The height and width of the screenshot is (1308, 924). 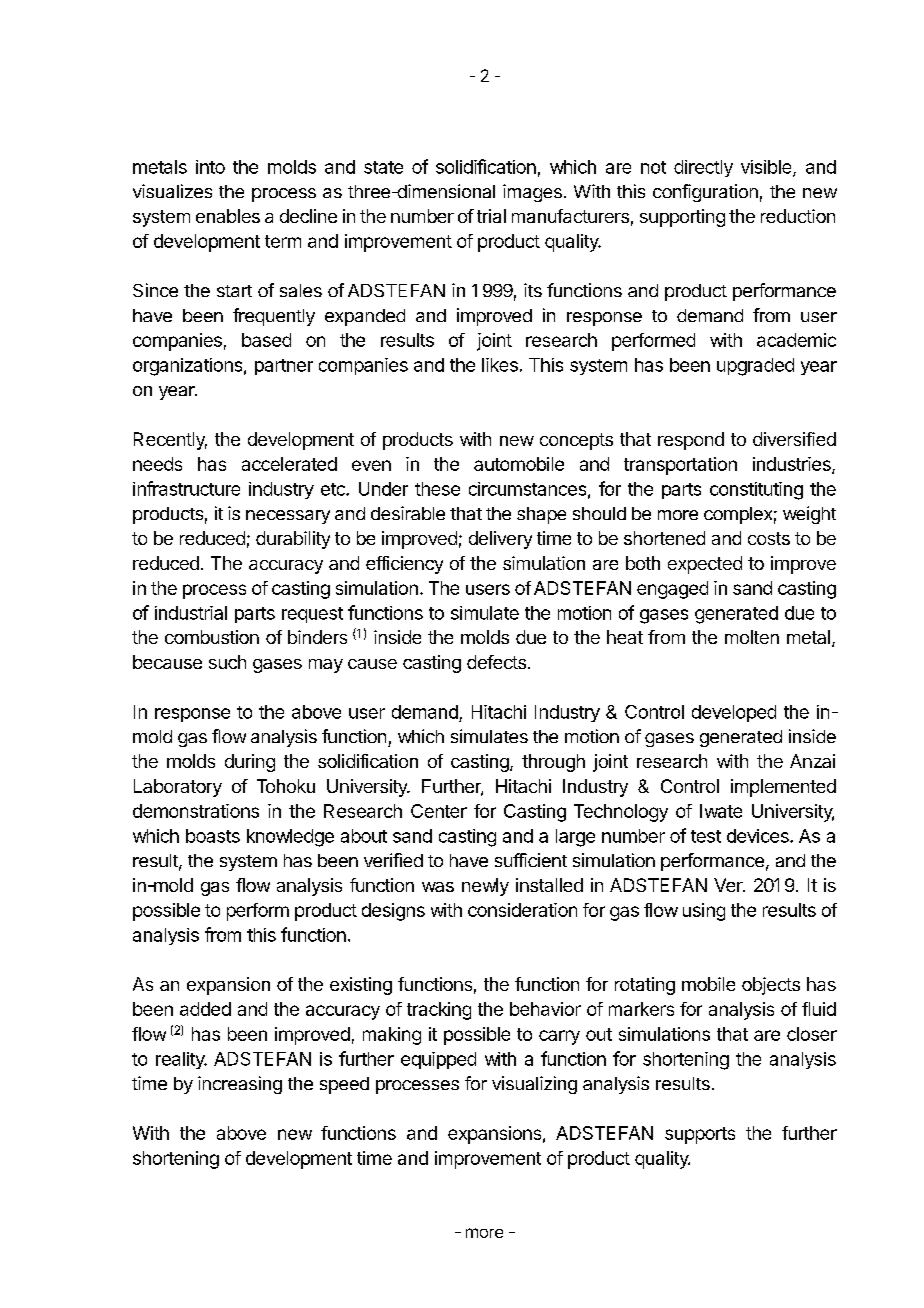 I want to click on configuration, so click(x=705, y=193).
